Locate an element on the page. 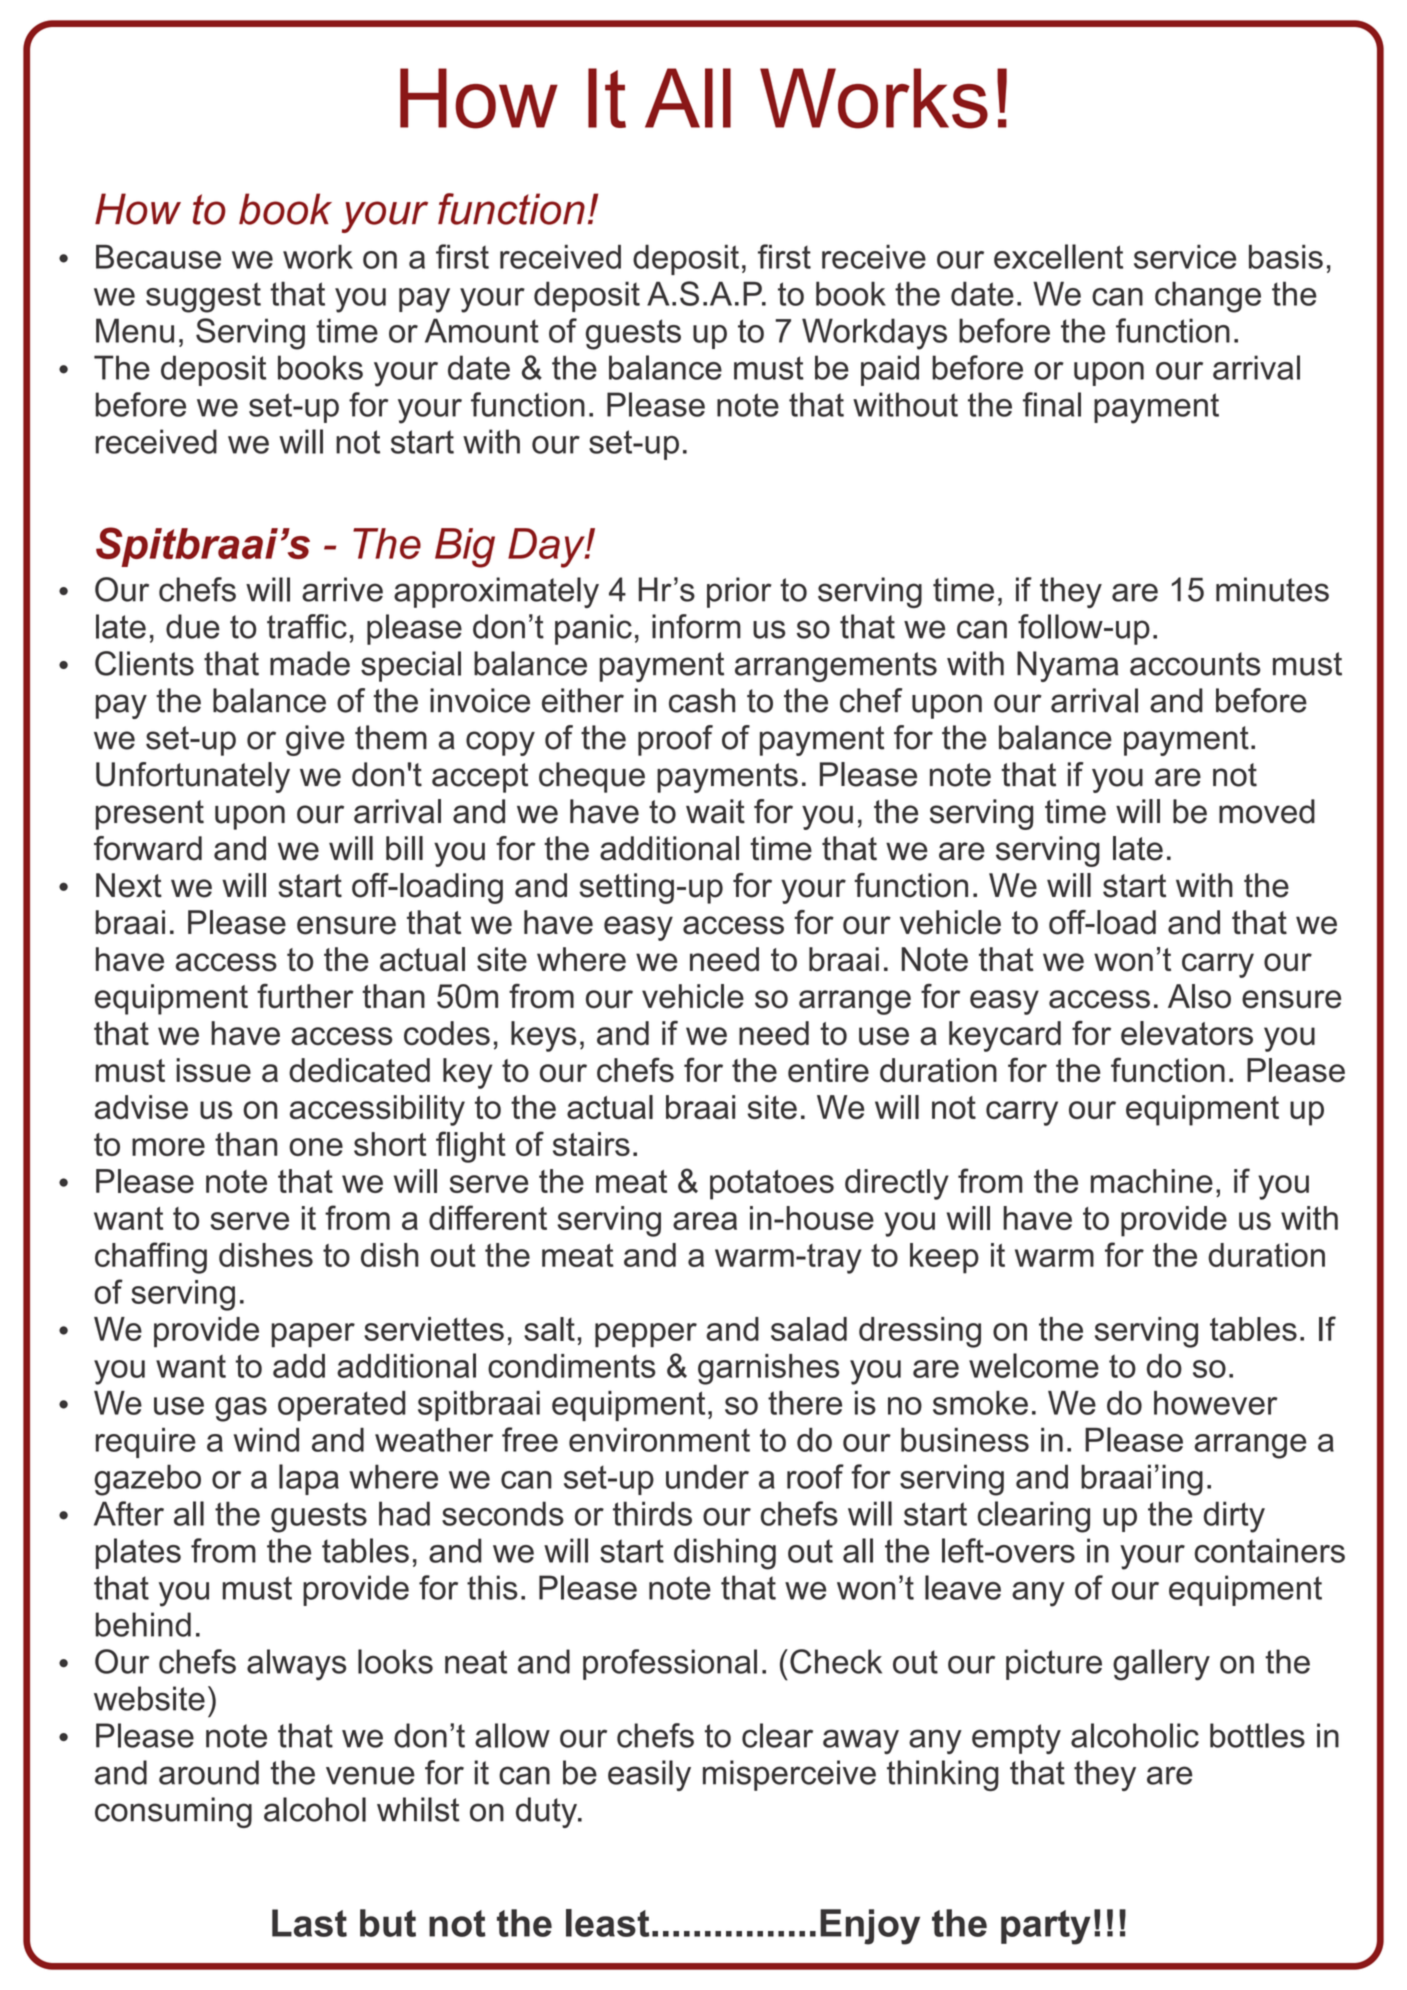 This page has height=1990, width=1407. issue is located at coordinates (213, 1070).
